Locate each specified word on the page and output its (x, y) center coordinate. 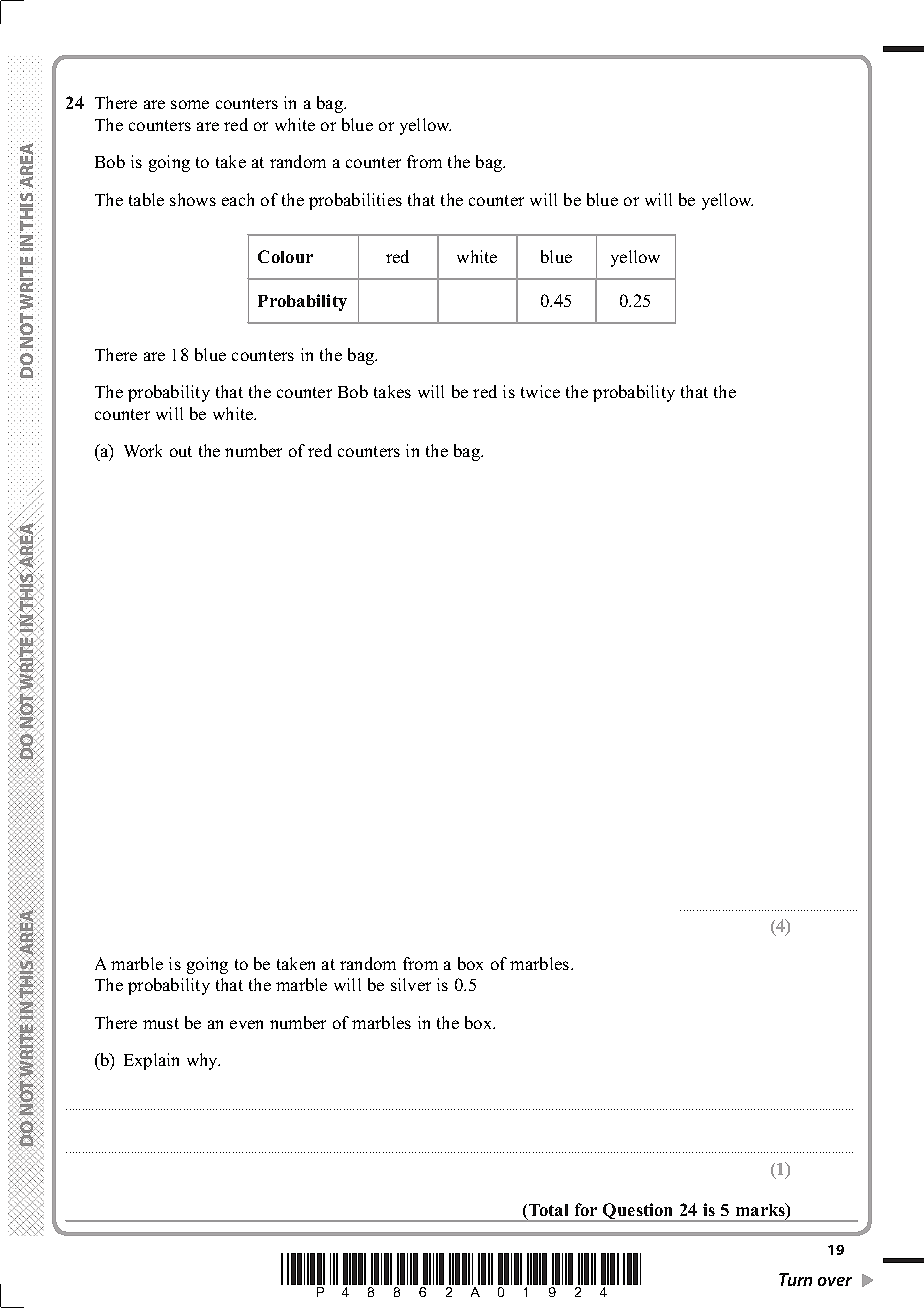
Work (143, 450)
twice (540, 391)
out (181, 451)
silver (411, 984)
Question (638, 1212)
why (203, 1061)
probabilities (355, 201)
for (586, 1209)
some (190, 104)
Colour (285, 256)
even (246, 1024)
